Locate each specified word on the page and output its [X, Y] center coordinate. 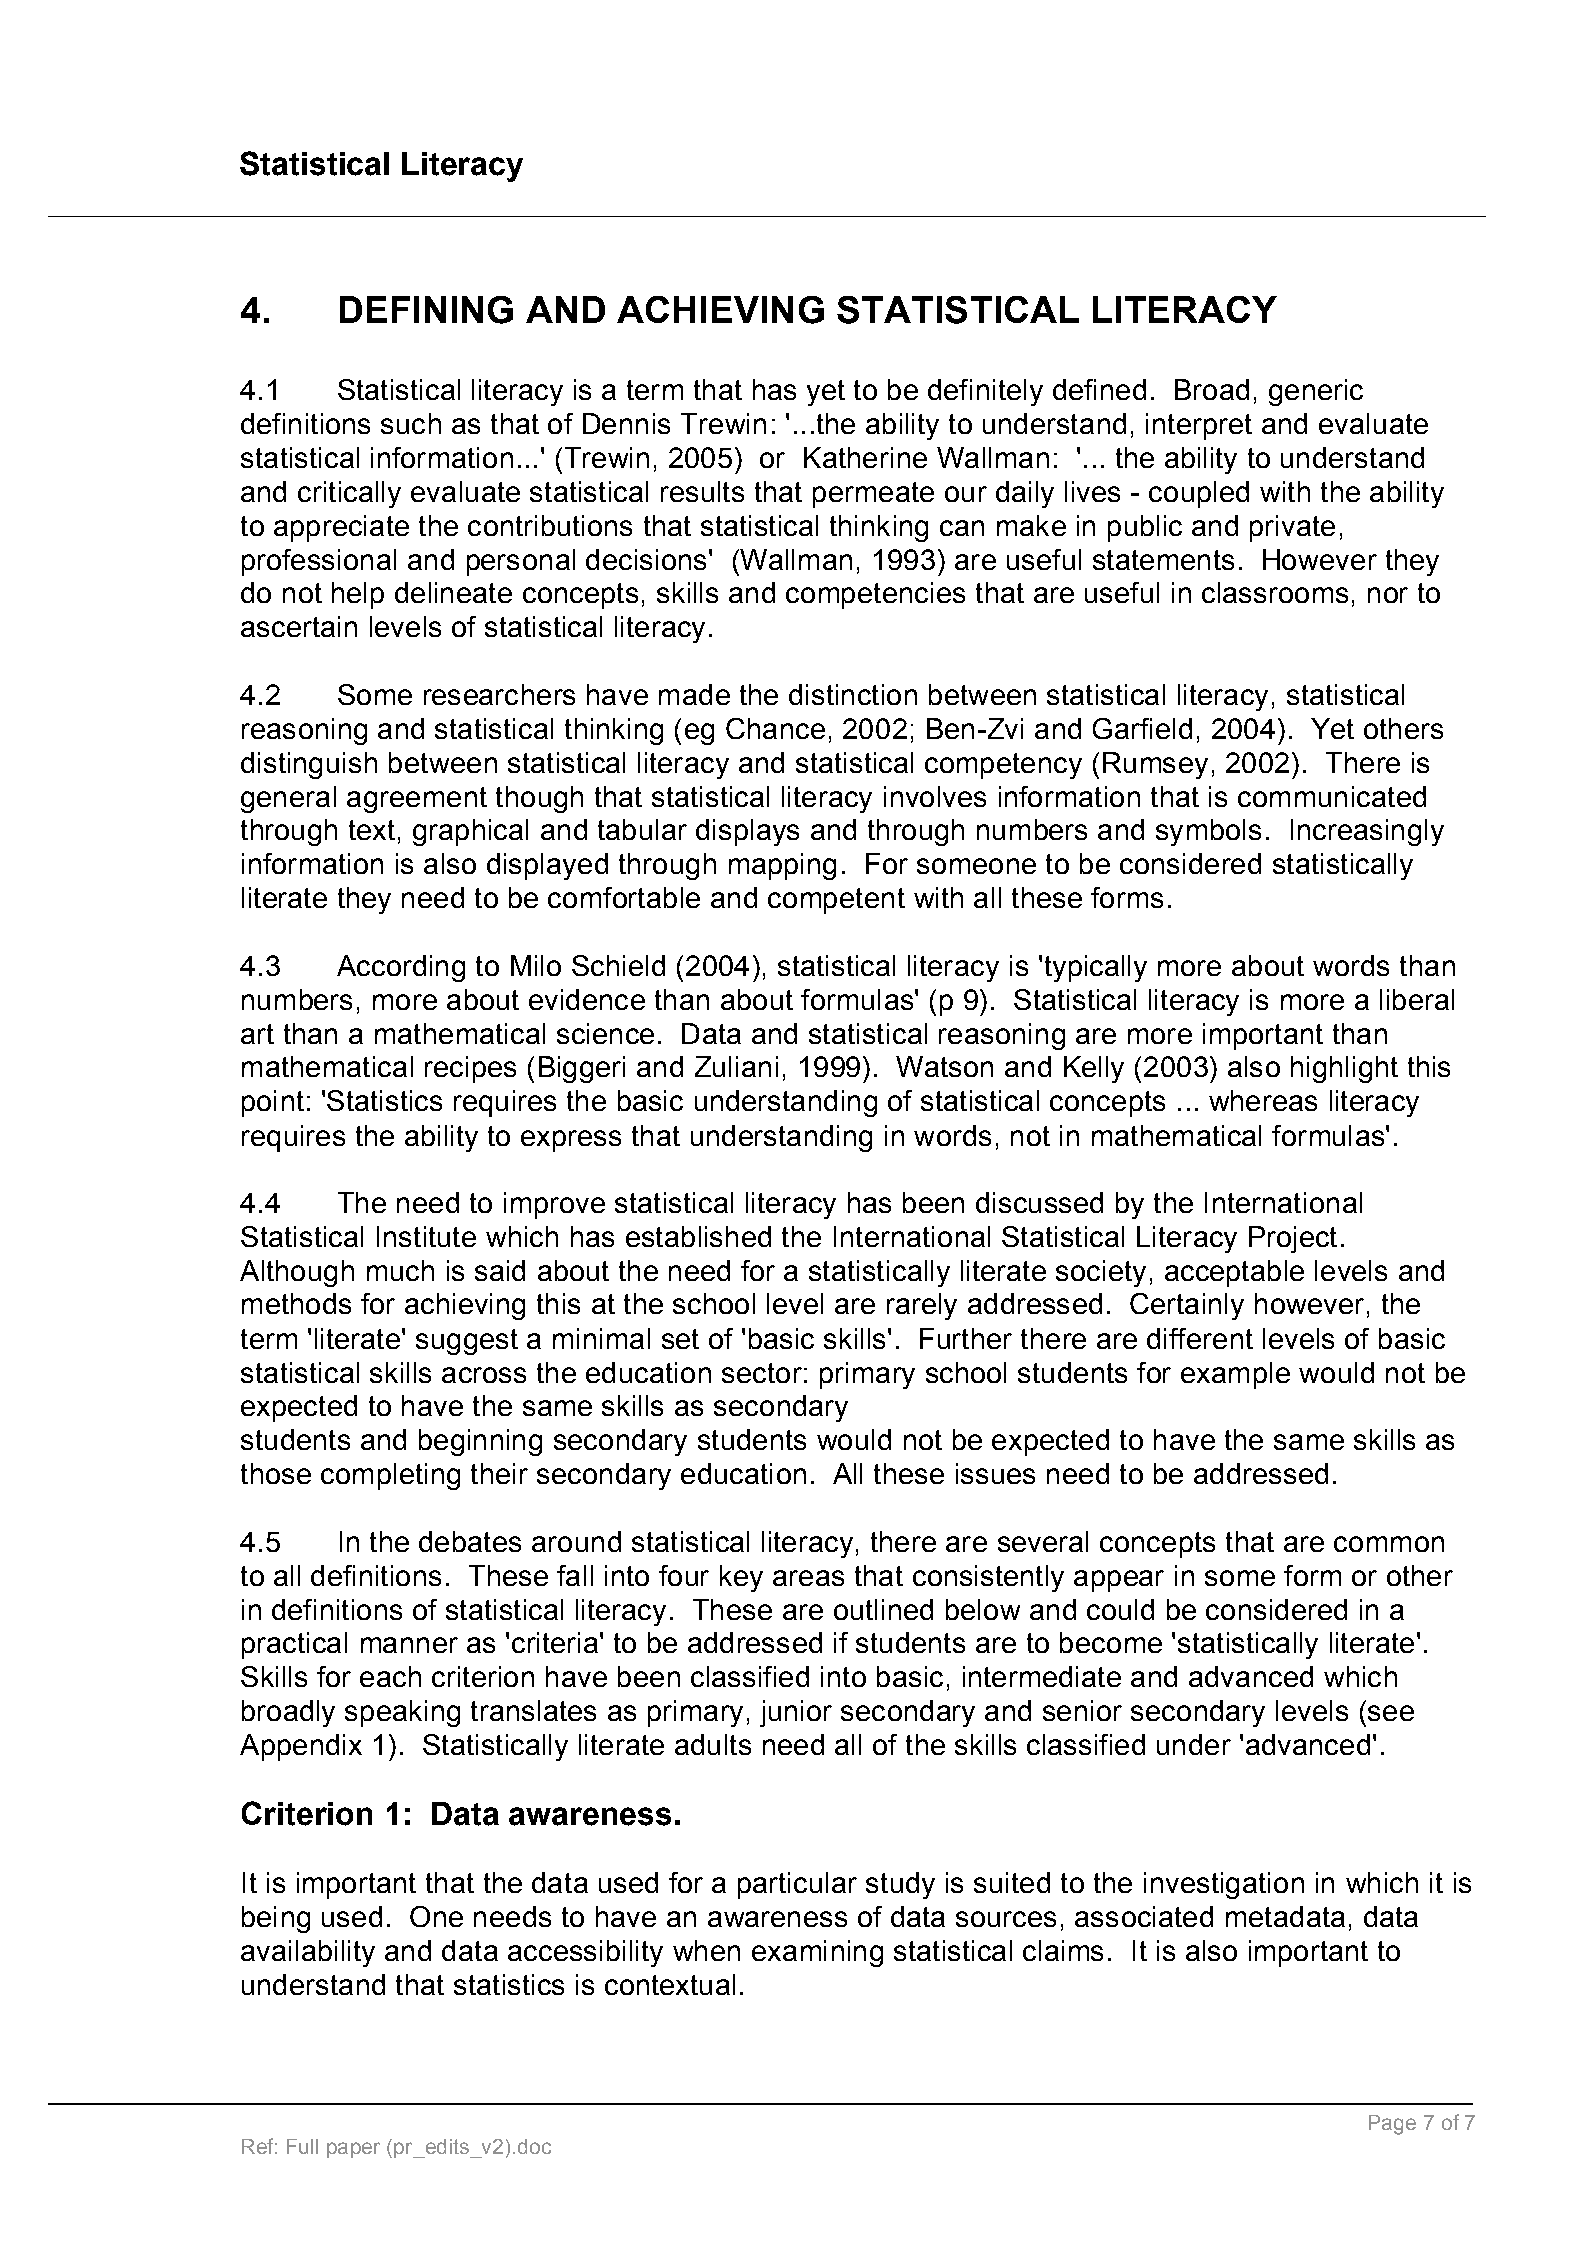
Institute [426, 1236]
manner [409, 1645]
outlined [883, 1609]
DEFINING [426, 310]
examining [817, 1953]
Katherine [865, 457]
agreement [417, 800]
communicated [1332, 796]
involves [935, 796]
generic [1316, 392]
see [1391, 1713]
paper [353, 2150]
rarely [922, 1306]
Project [1293, 1239]
